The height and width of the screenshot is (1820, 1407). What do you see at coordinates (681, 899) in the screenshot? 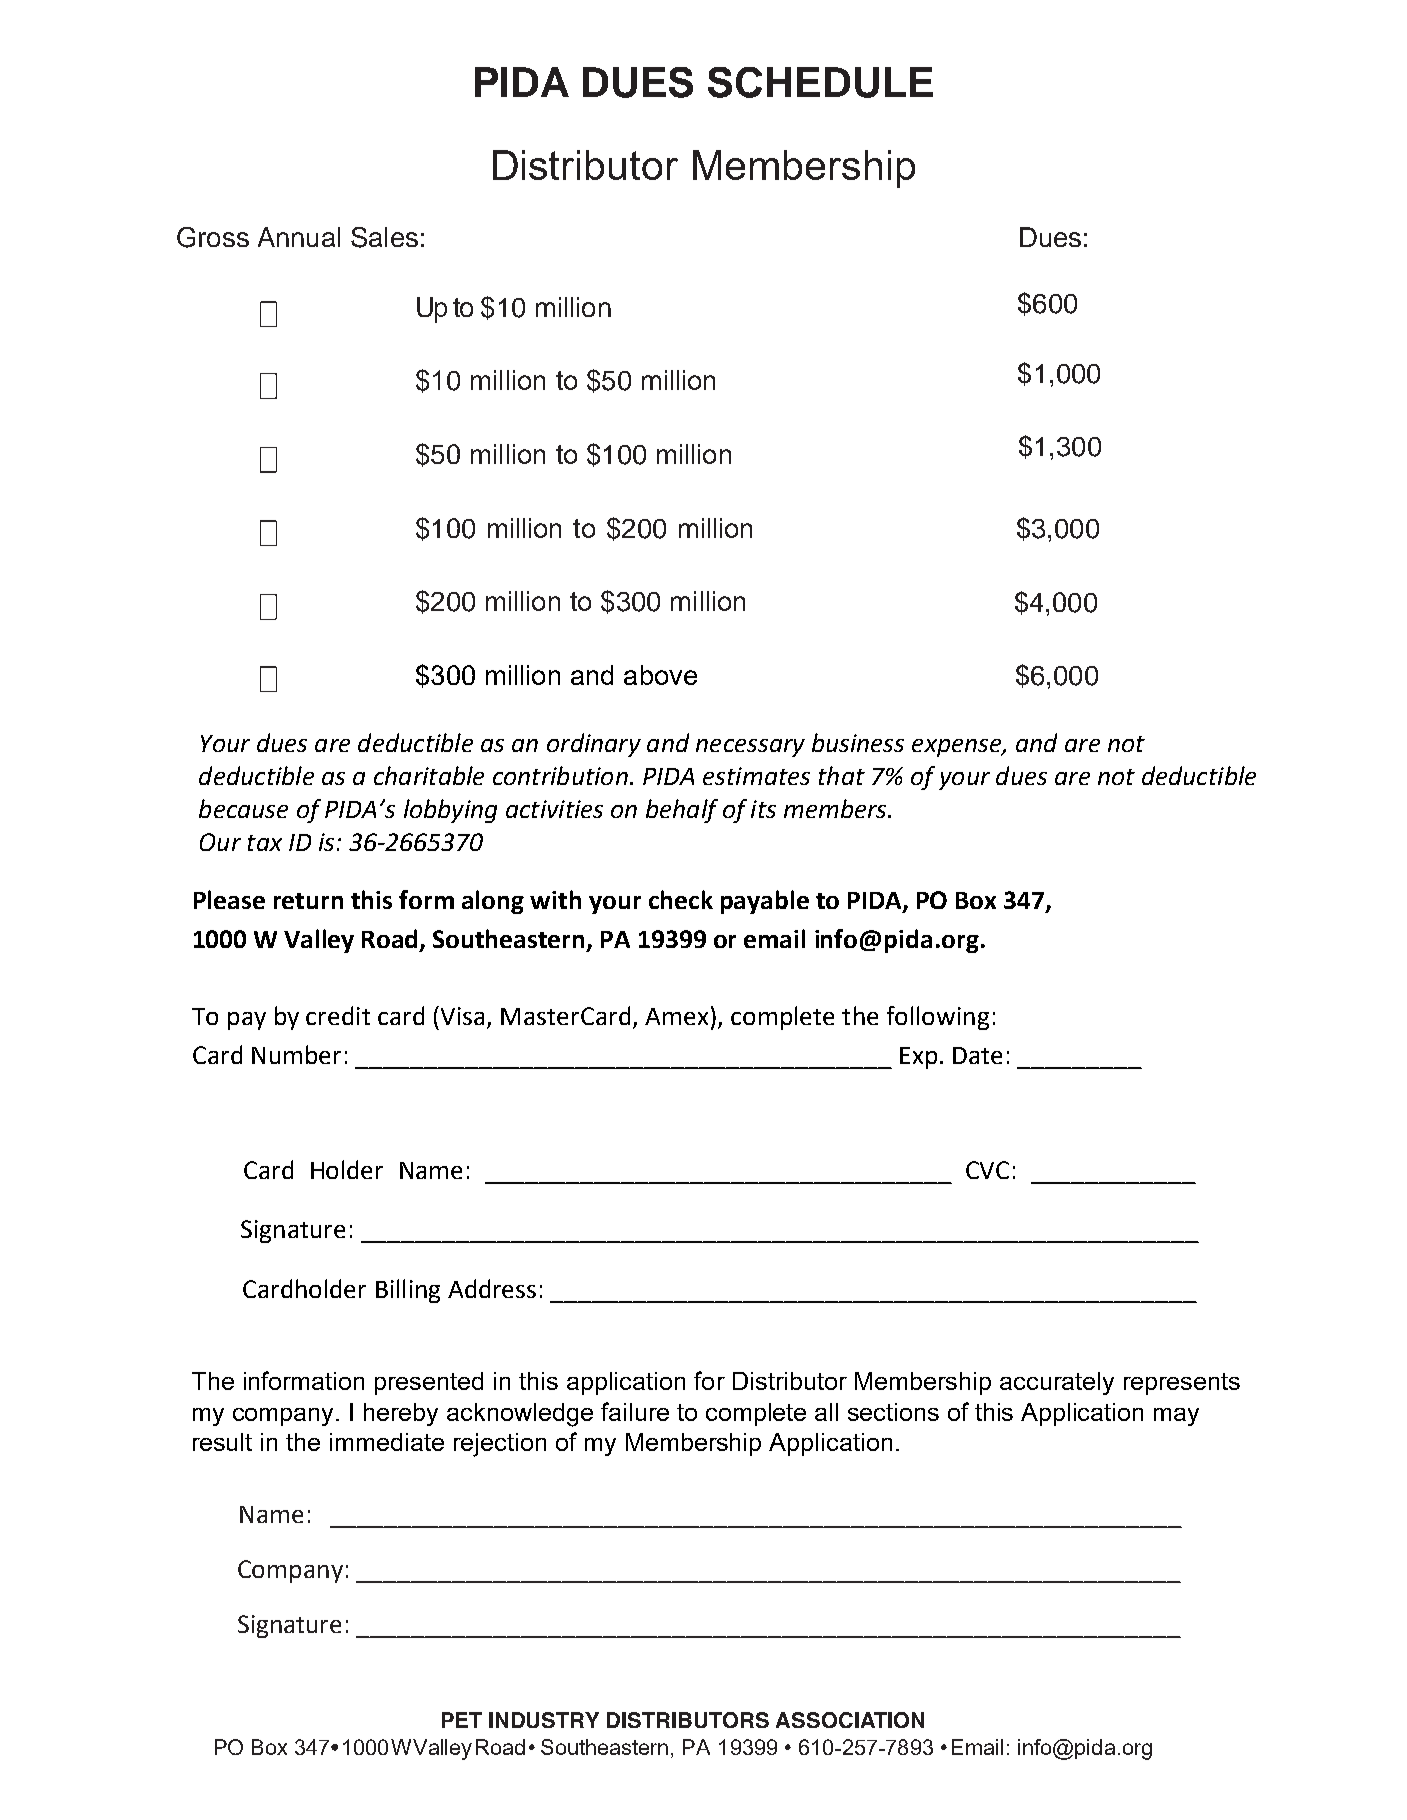
I see `check` at bounding box center [681, 899].
